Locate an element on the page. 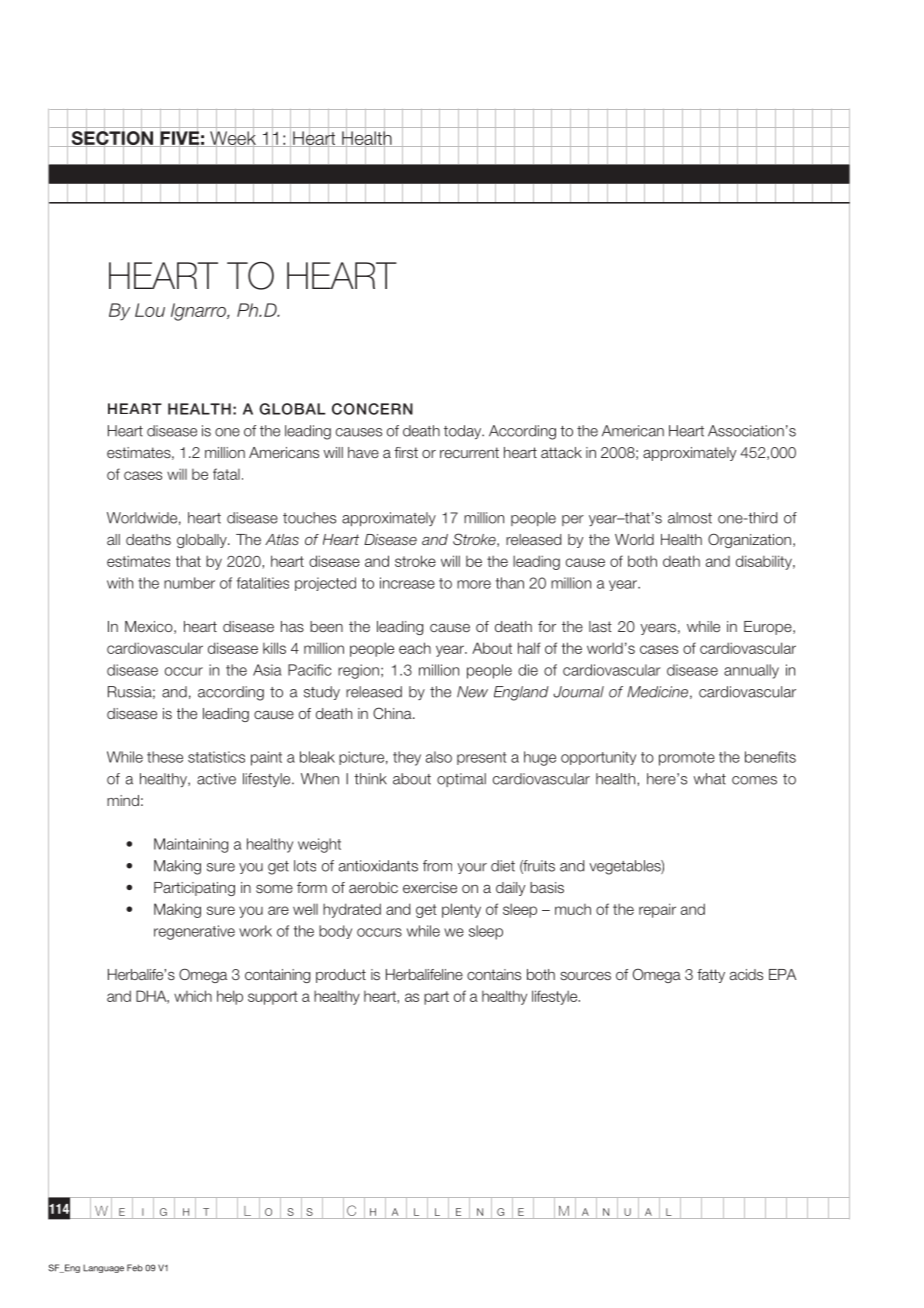 This image has height=1308, width=924. Lou is located at coordinates (150, 310).
